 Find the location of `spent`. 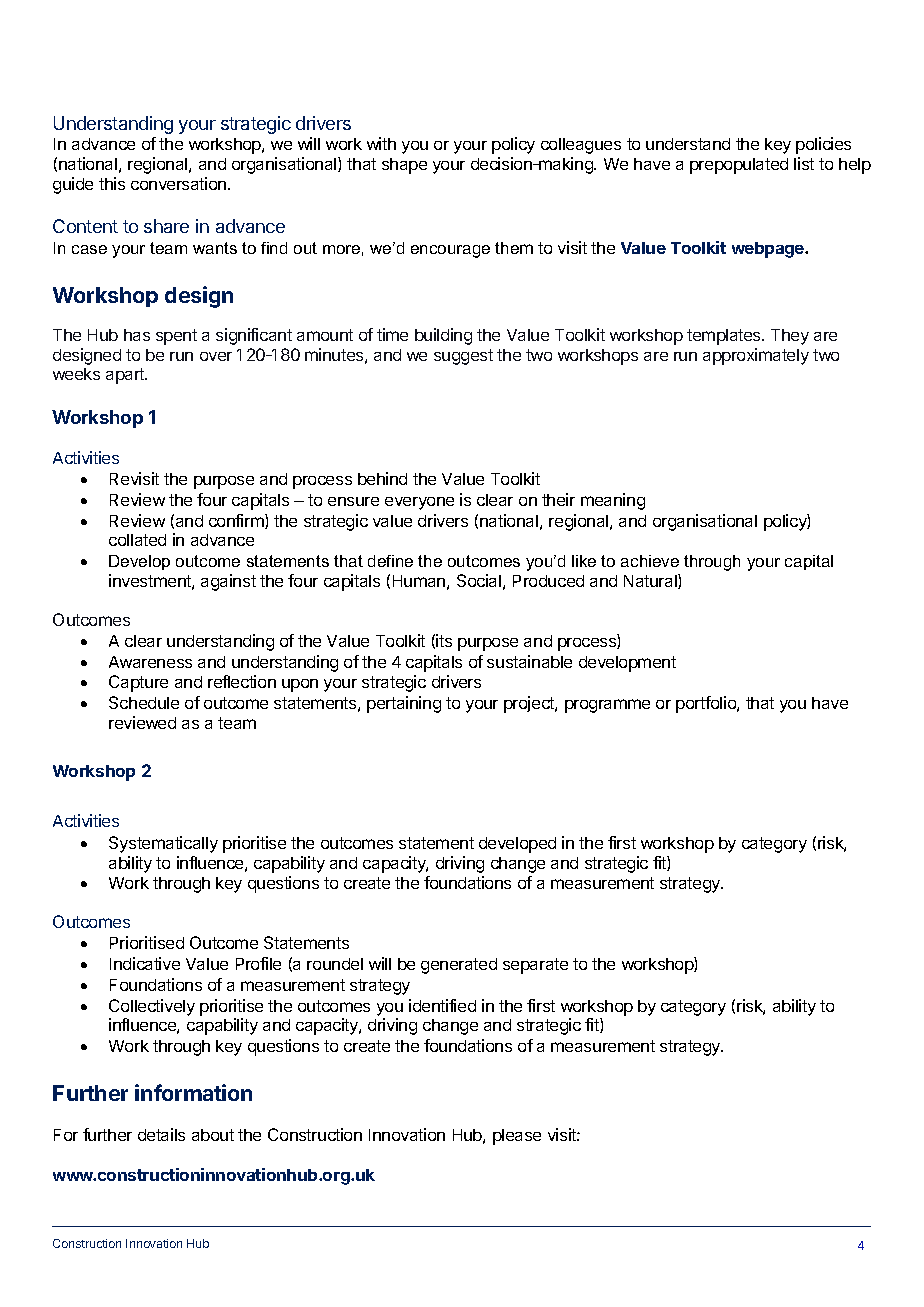

spent is located at coordinates (176, 337).
